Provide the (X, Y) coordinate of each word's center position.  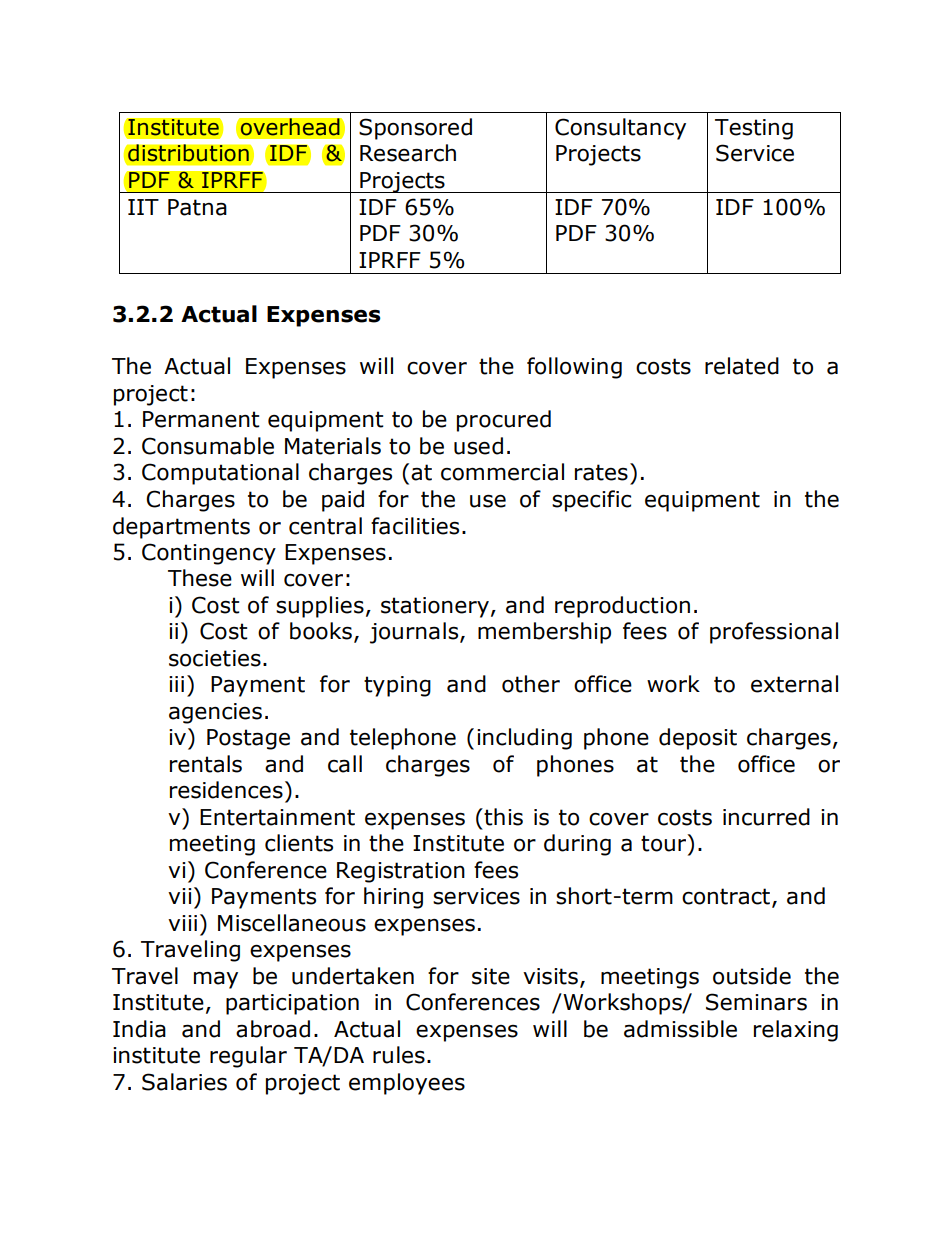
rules (399, 1055)
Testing (754, 129)
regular (248, 1057)
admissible (680, 1029)
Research (408, 153)
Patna (197, 207)
